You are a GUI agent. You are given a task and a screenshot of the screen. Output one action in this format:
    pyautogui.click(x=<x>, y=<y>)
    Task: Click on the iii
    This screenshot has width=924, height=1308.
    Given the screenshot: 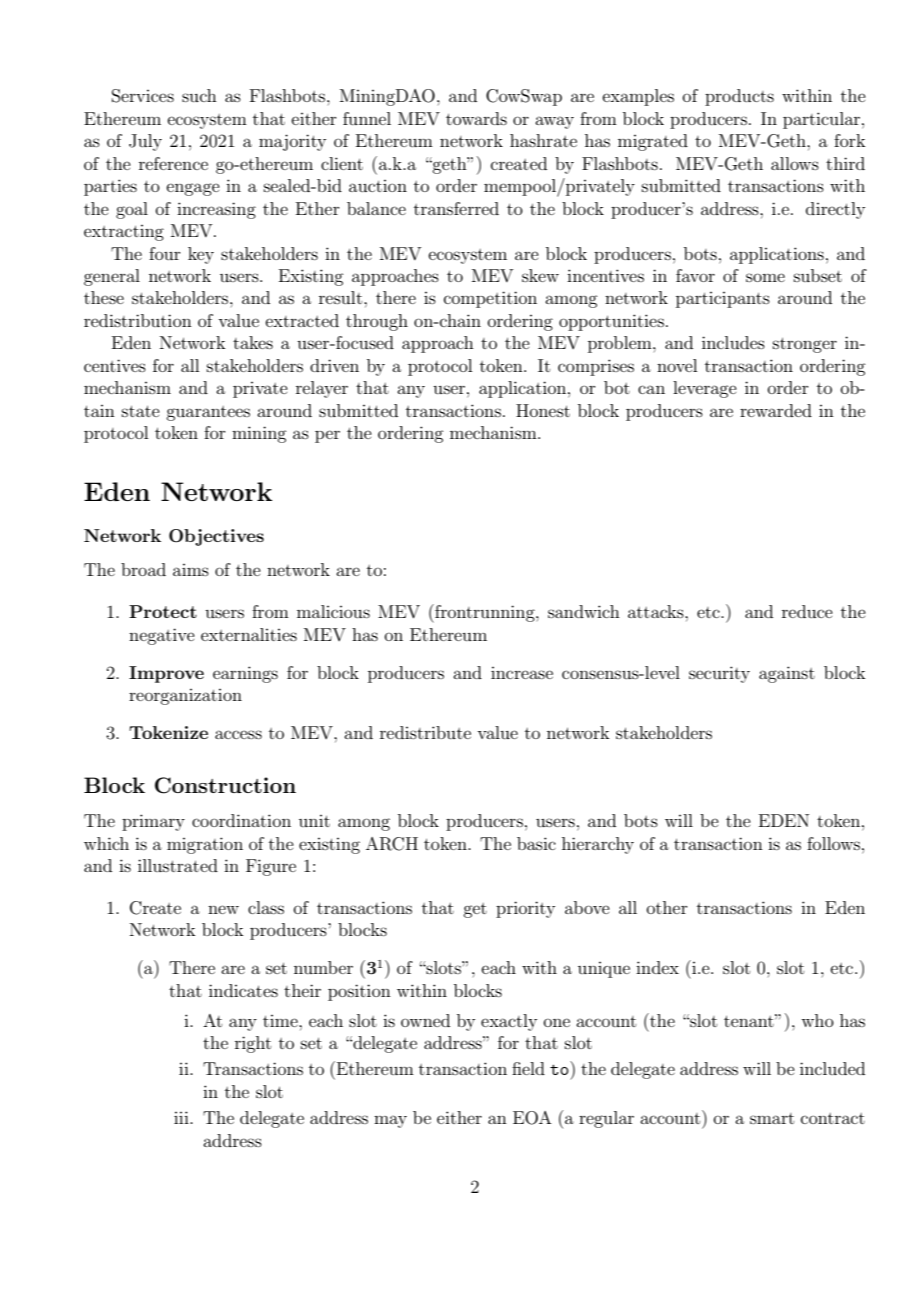 What is the action you would take?
    pyautogui.click(x=182, y=1117)
